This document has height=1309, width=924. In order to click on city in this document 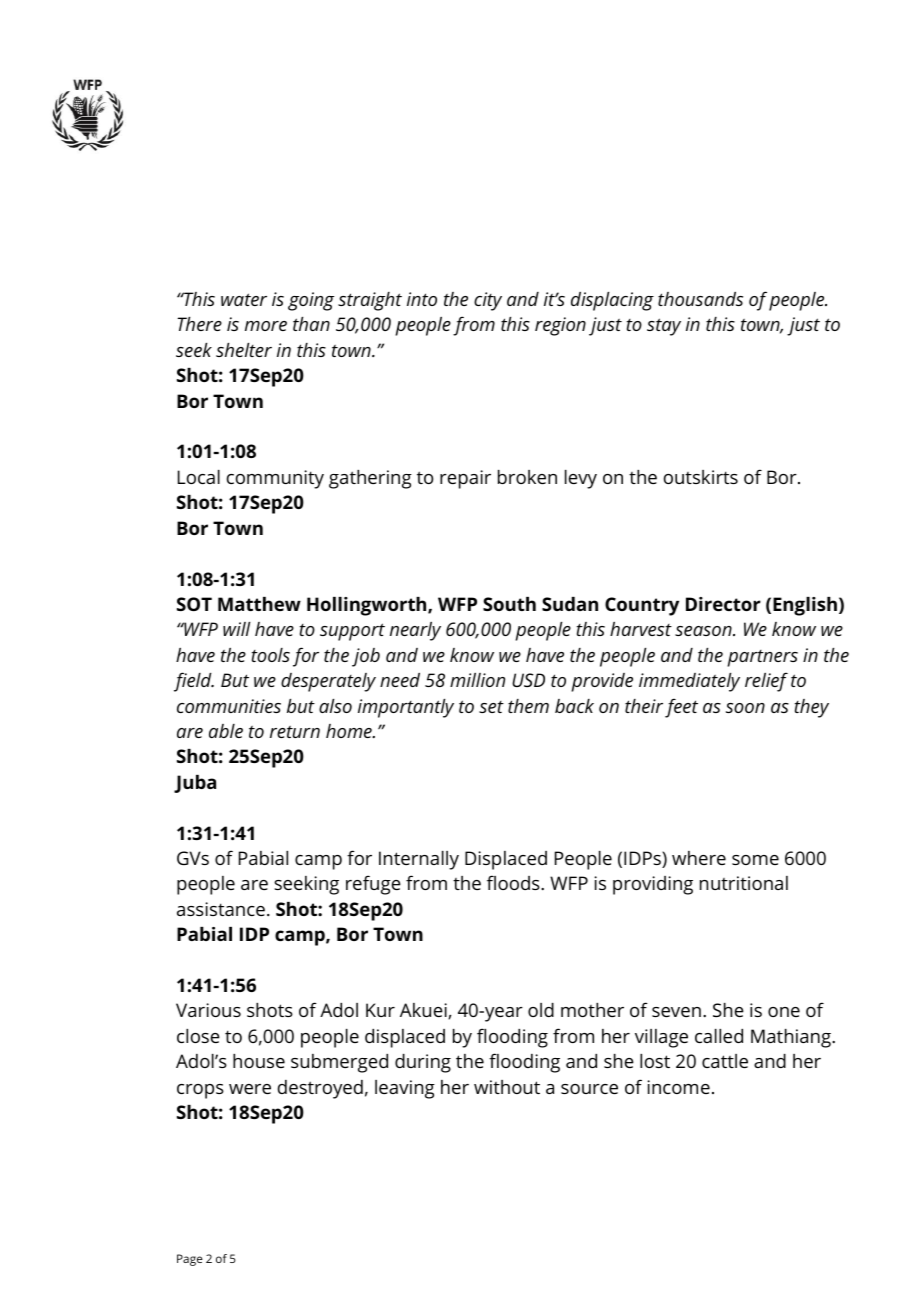, I will do `click(488, 301)`.
